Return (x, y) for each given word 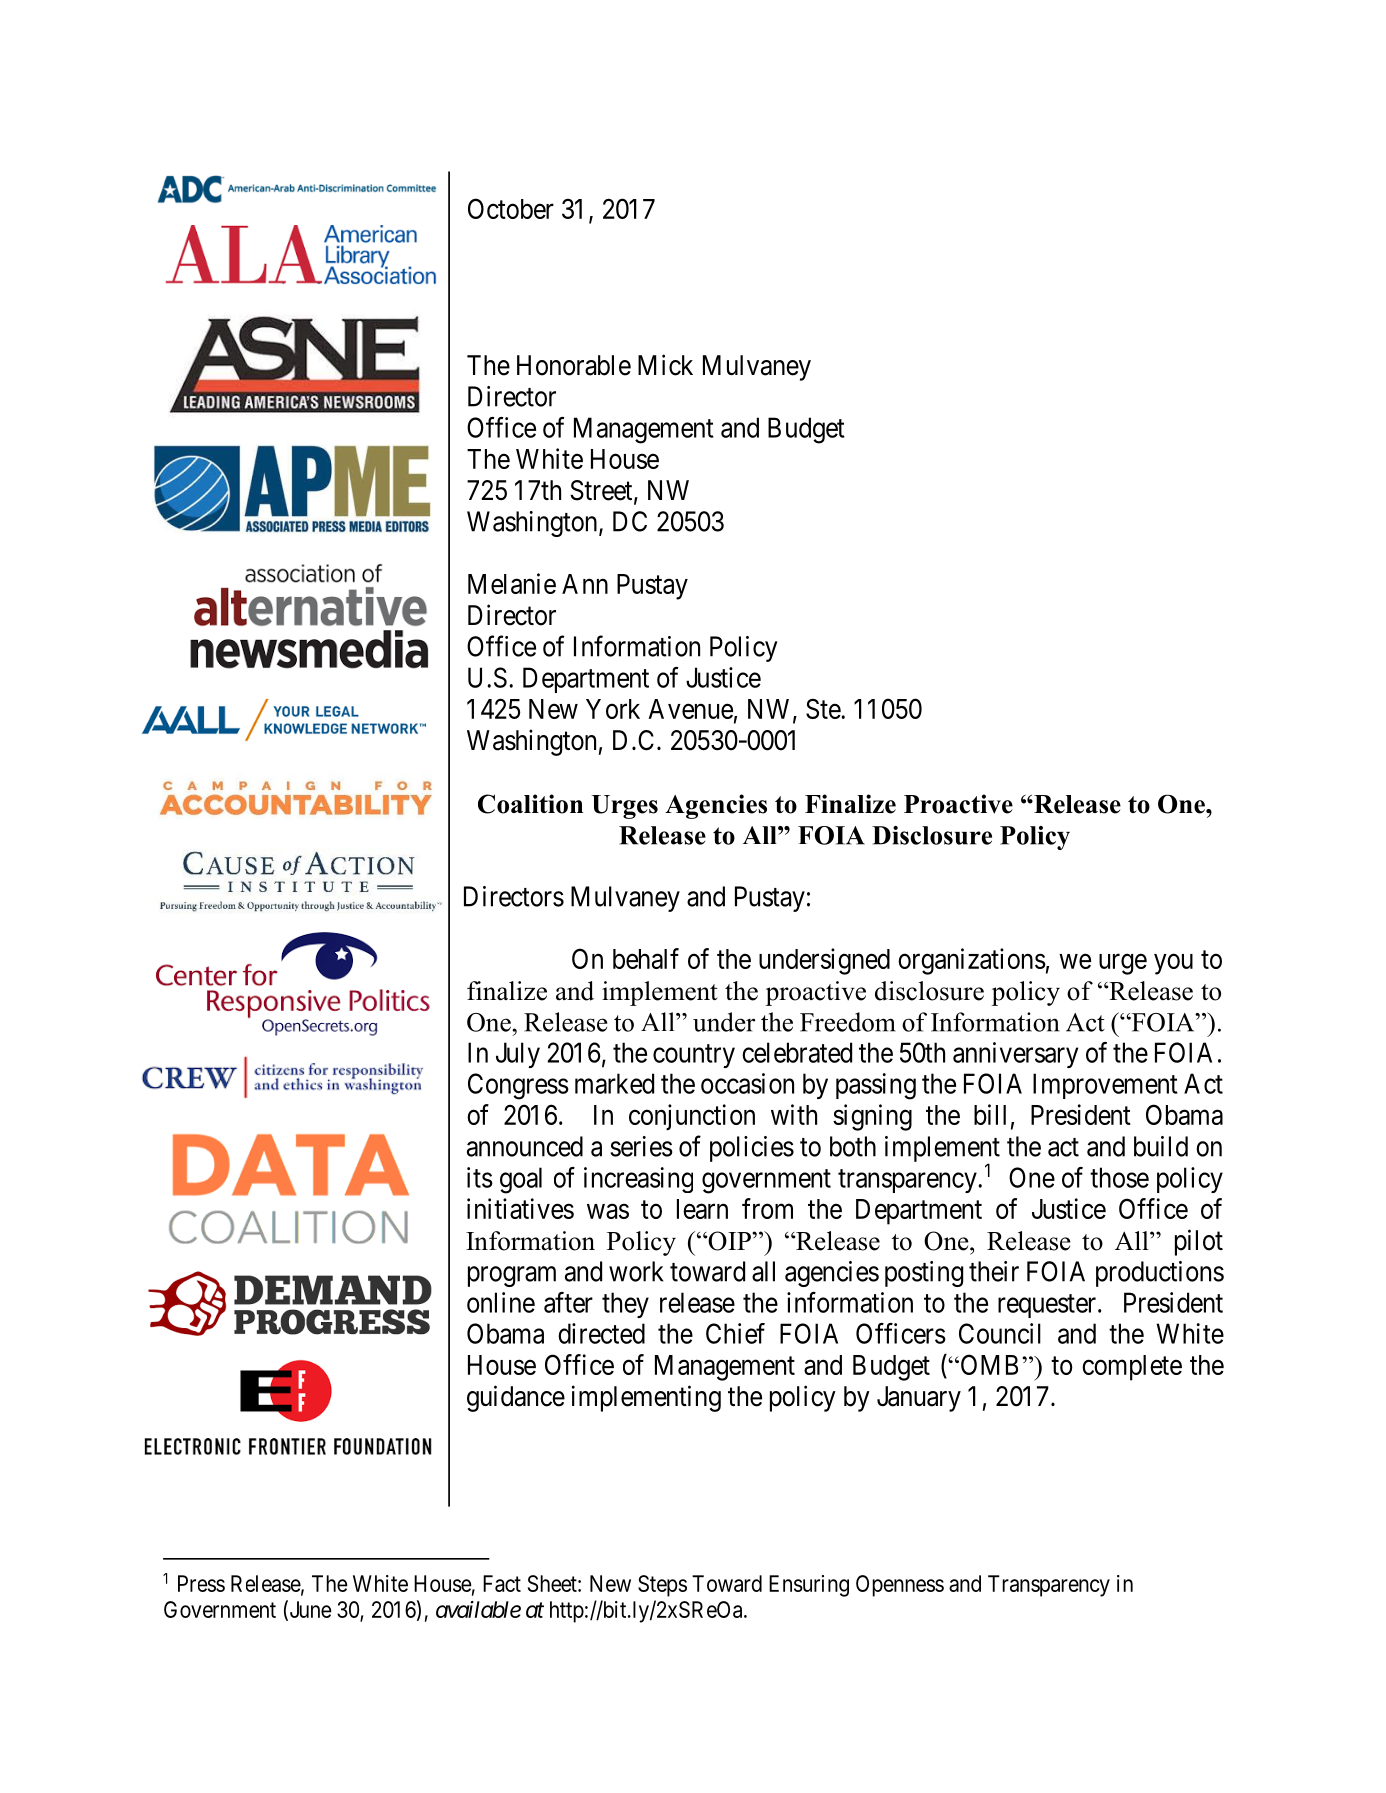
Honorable (574, 365)
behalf (646, 958)
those (1119, 1177)
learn (702, 1209)
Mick (665, 365)
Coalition (530, 804)
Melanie (512, 583)
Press (201, 1583)
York (613, 709)
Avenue (690, 709)
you (1173, 964)
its (480, 1177)
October (511, 208)
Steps (662, 1586)
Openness (900, 1586)
